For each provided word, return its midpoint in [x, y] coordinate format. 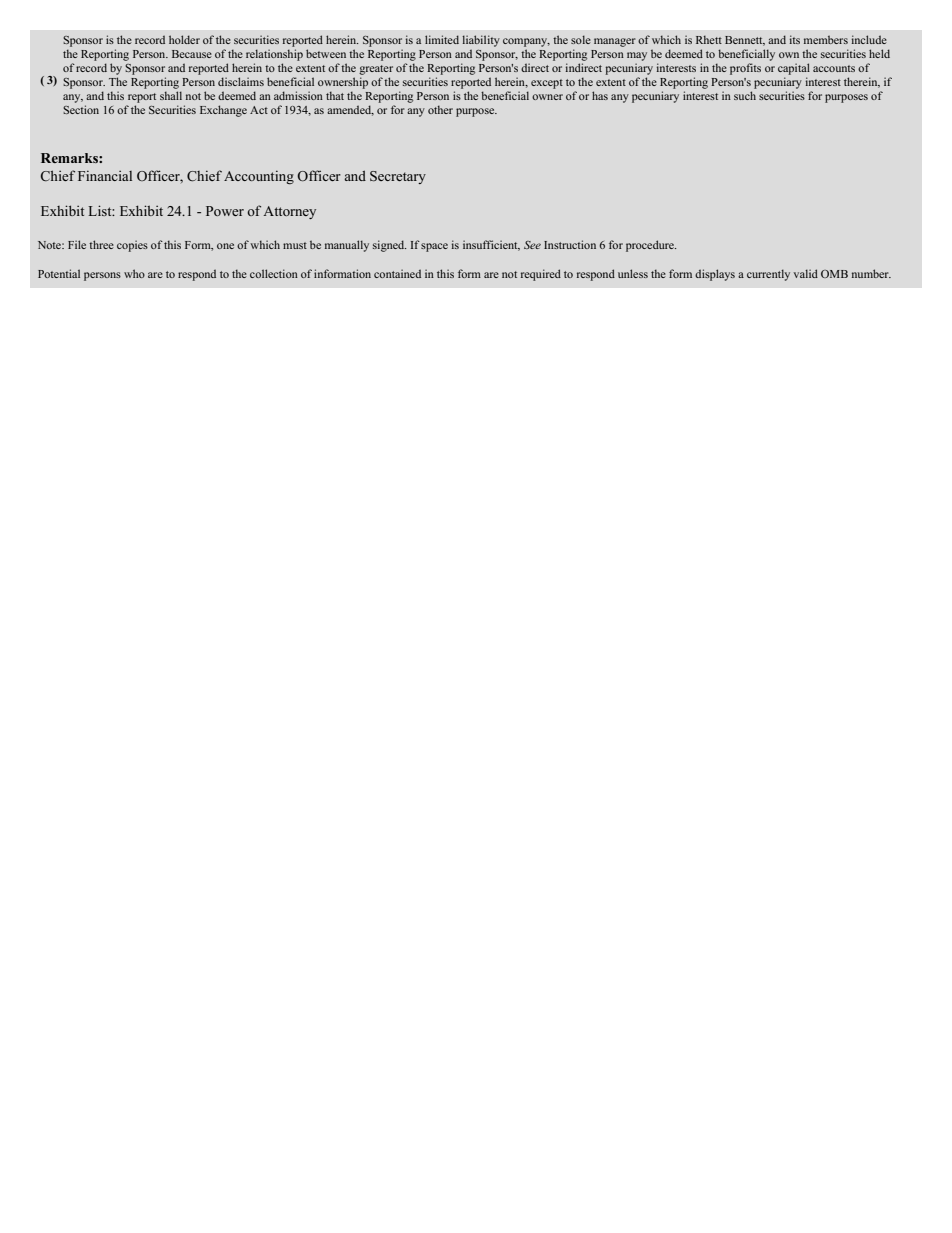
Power [225, 211]
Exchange [223, 111]
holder [184, 39]
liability [481, 41]
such [745, 95]
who [134, 273]
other [440, 109]
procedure [651, 246]
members [826, 39]
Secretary [398, 177]
